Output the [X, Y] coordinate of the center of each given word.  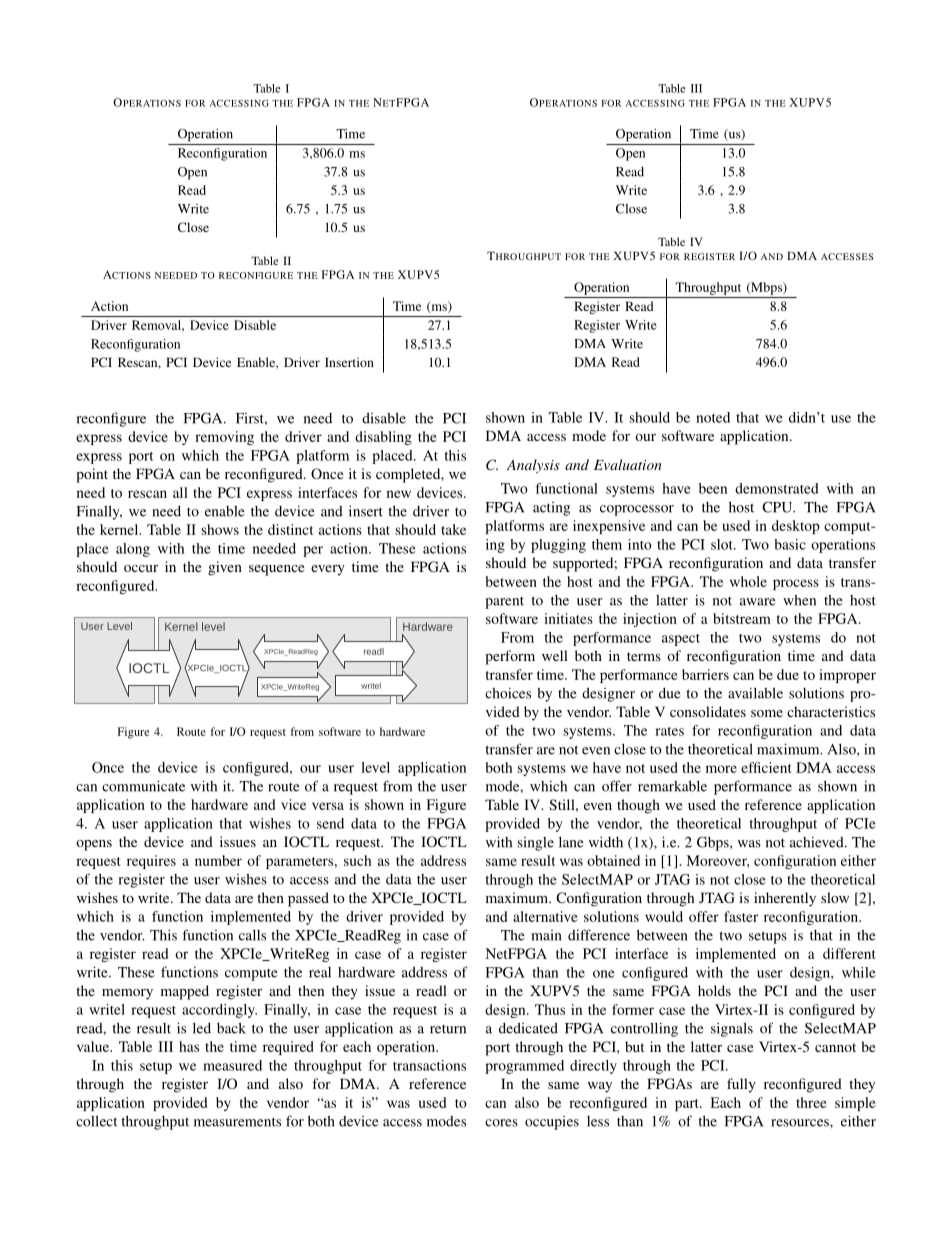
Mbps [766, 288]
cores [501, 1123]
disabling [383, 438]
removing [224, 438]
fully [741, 1085]
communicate [143, 786]
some [767, 713]
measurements [237, 1122]
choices [508, 693]
